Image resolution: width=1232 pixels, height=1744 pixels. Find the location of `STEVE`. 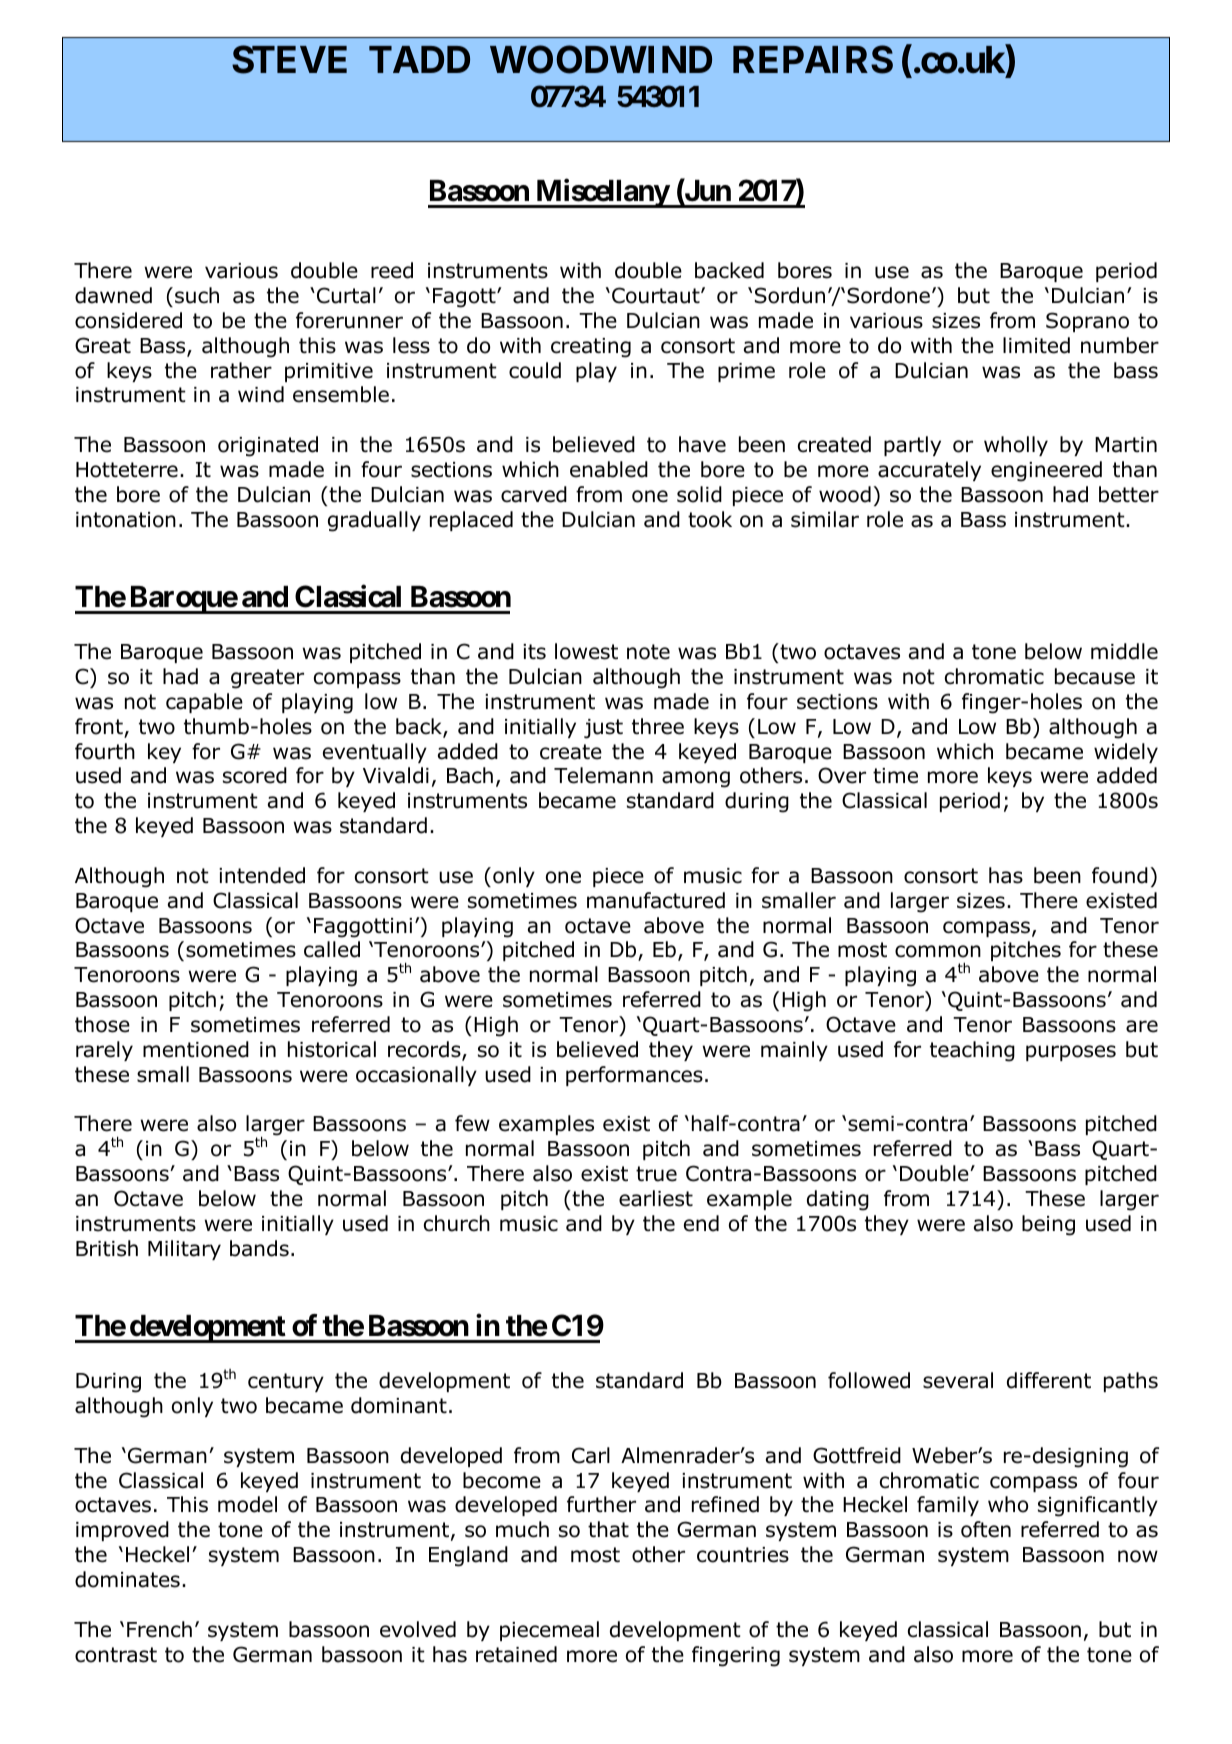

STEVE is located at coordinates (289, 59).
